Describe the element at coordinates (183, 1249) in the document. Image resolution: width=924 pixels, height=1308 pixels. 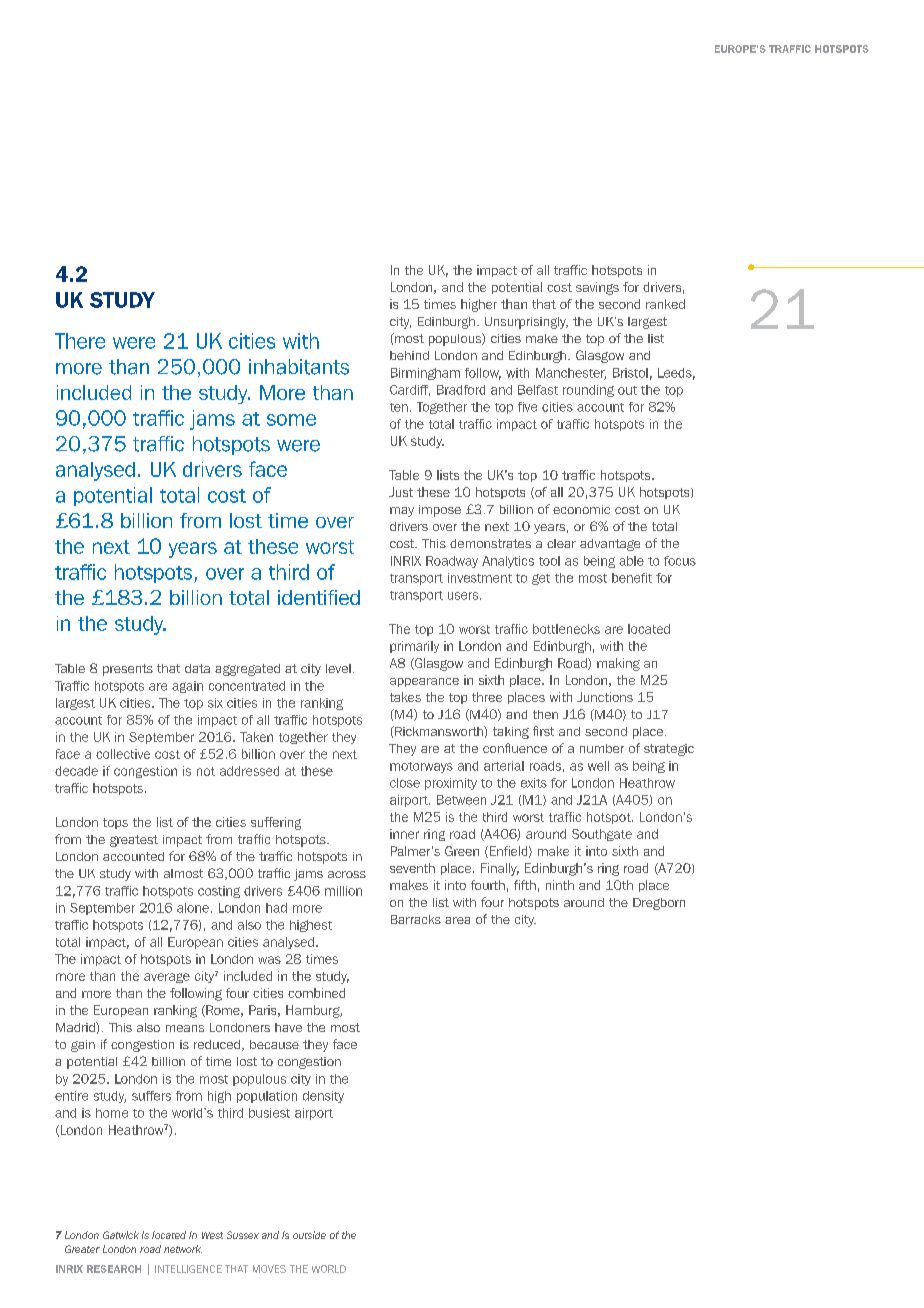
I see `network` at that location.
